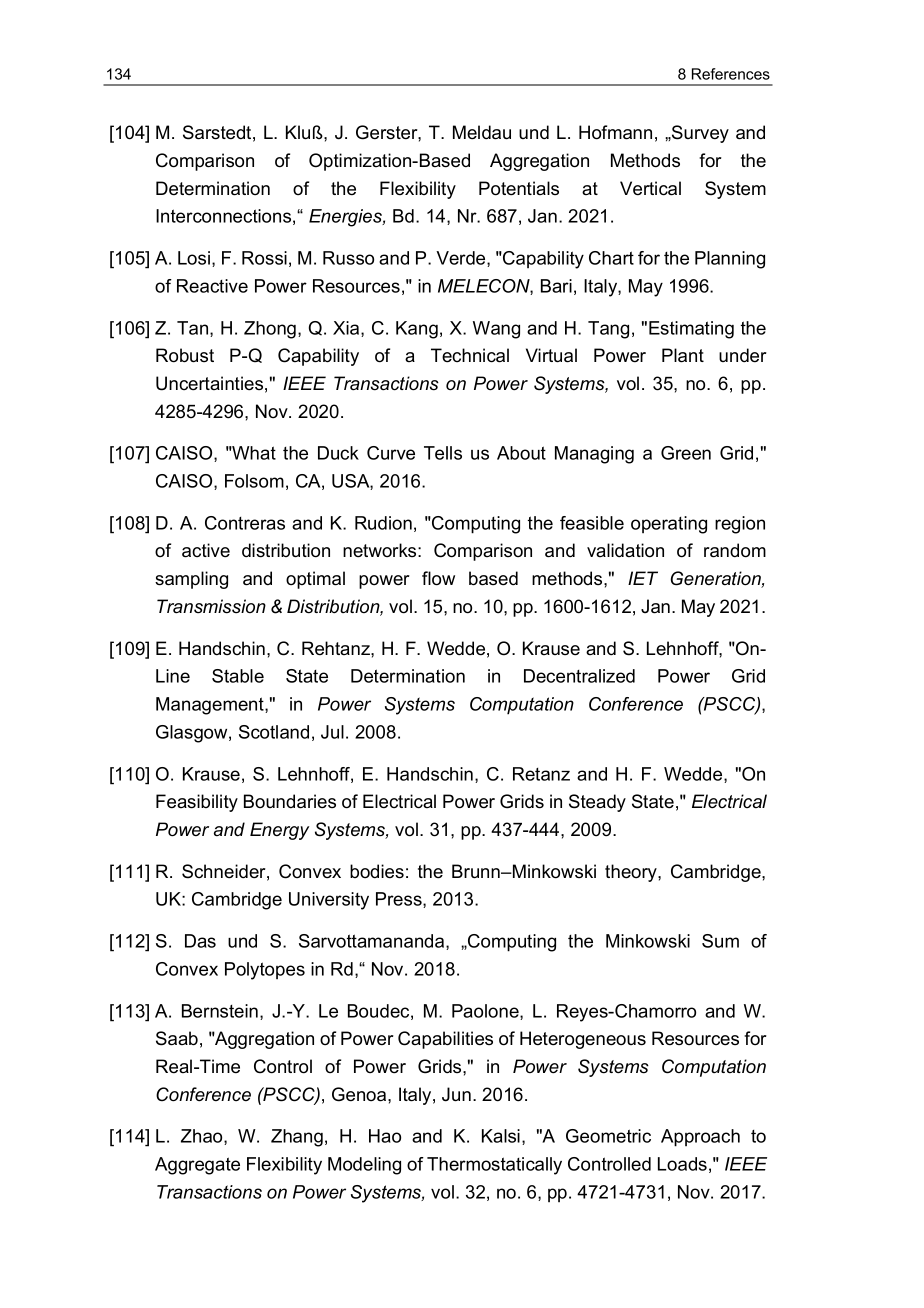  What do you see at coordinates (699, 134) in the screenshot?
I see `Survey` at bounding box center [699, 134].
